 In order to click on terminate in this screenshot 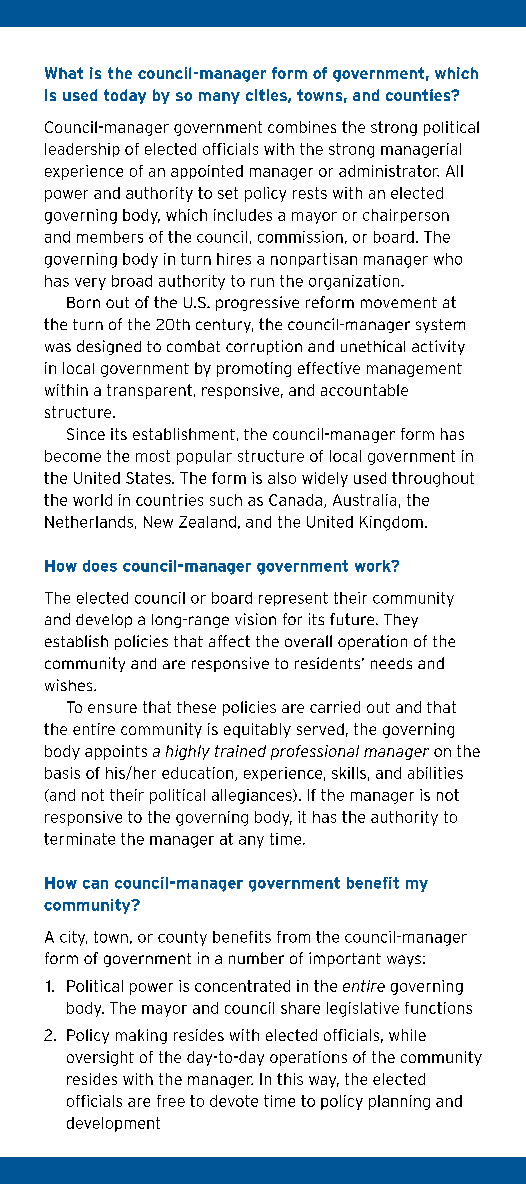, I will do `click(79, 839)`.
